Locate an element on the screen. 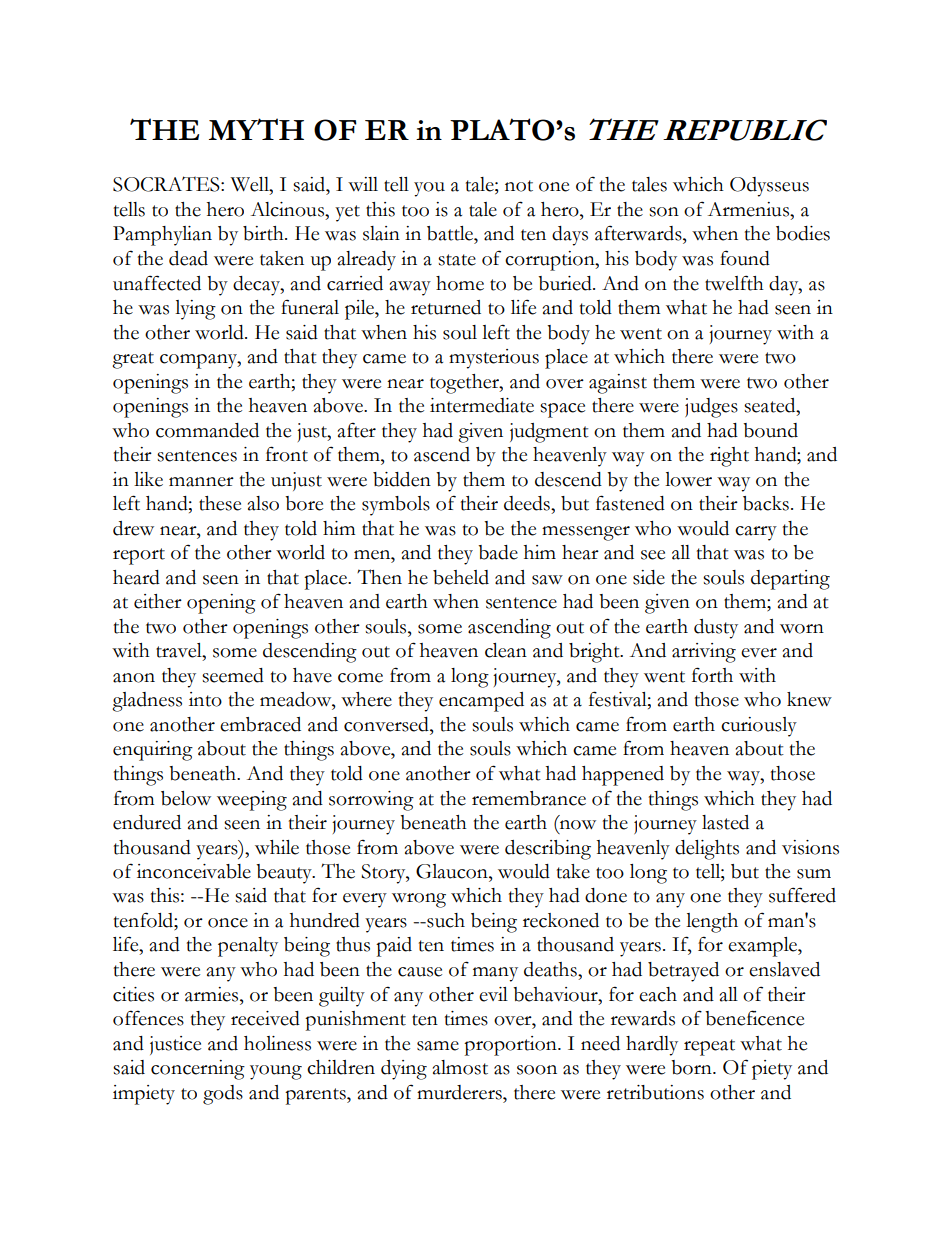 The image size is (952, 1233). into is located at coordinates (205, 699).
